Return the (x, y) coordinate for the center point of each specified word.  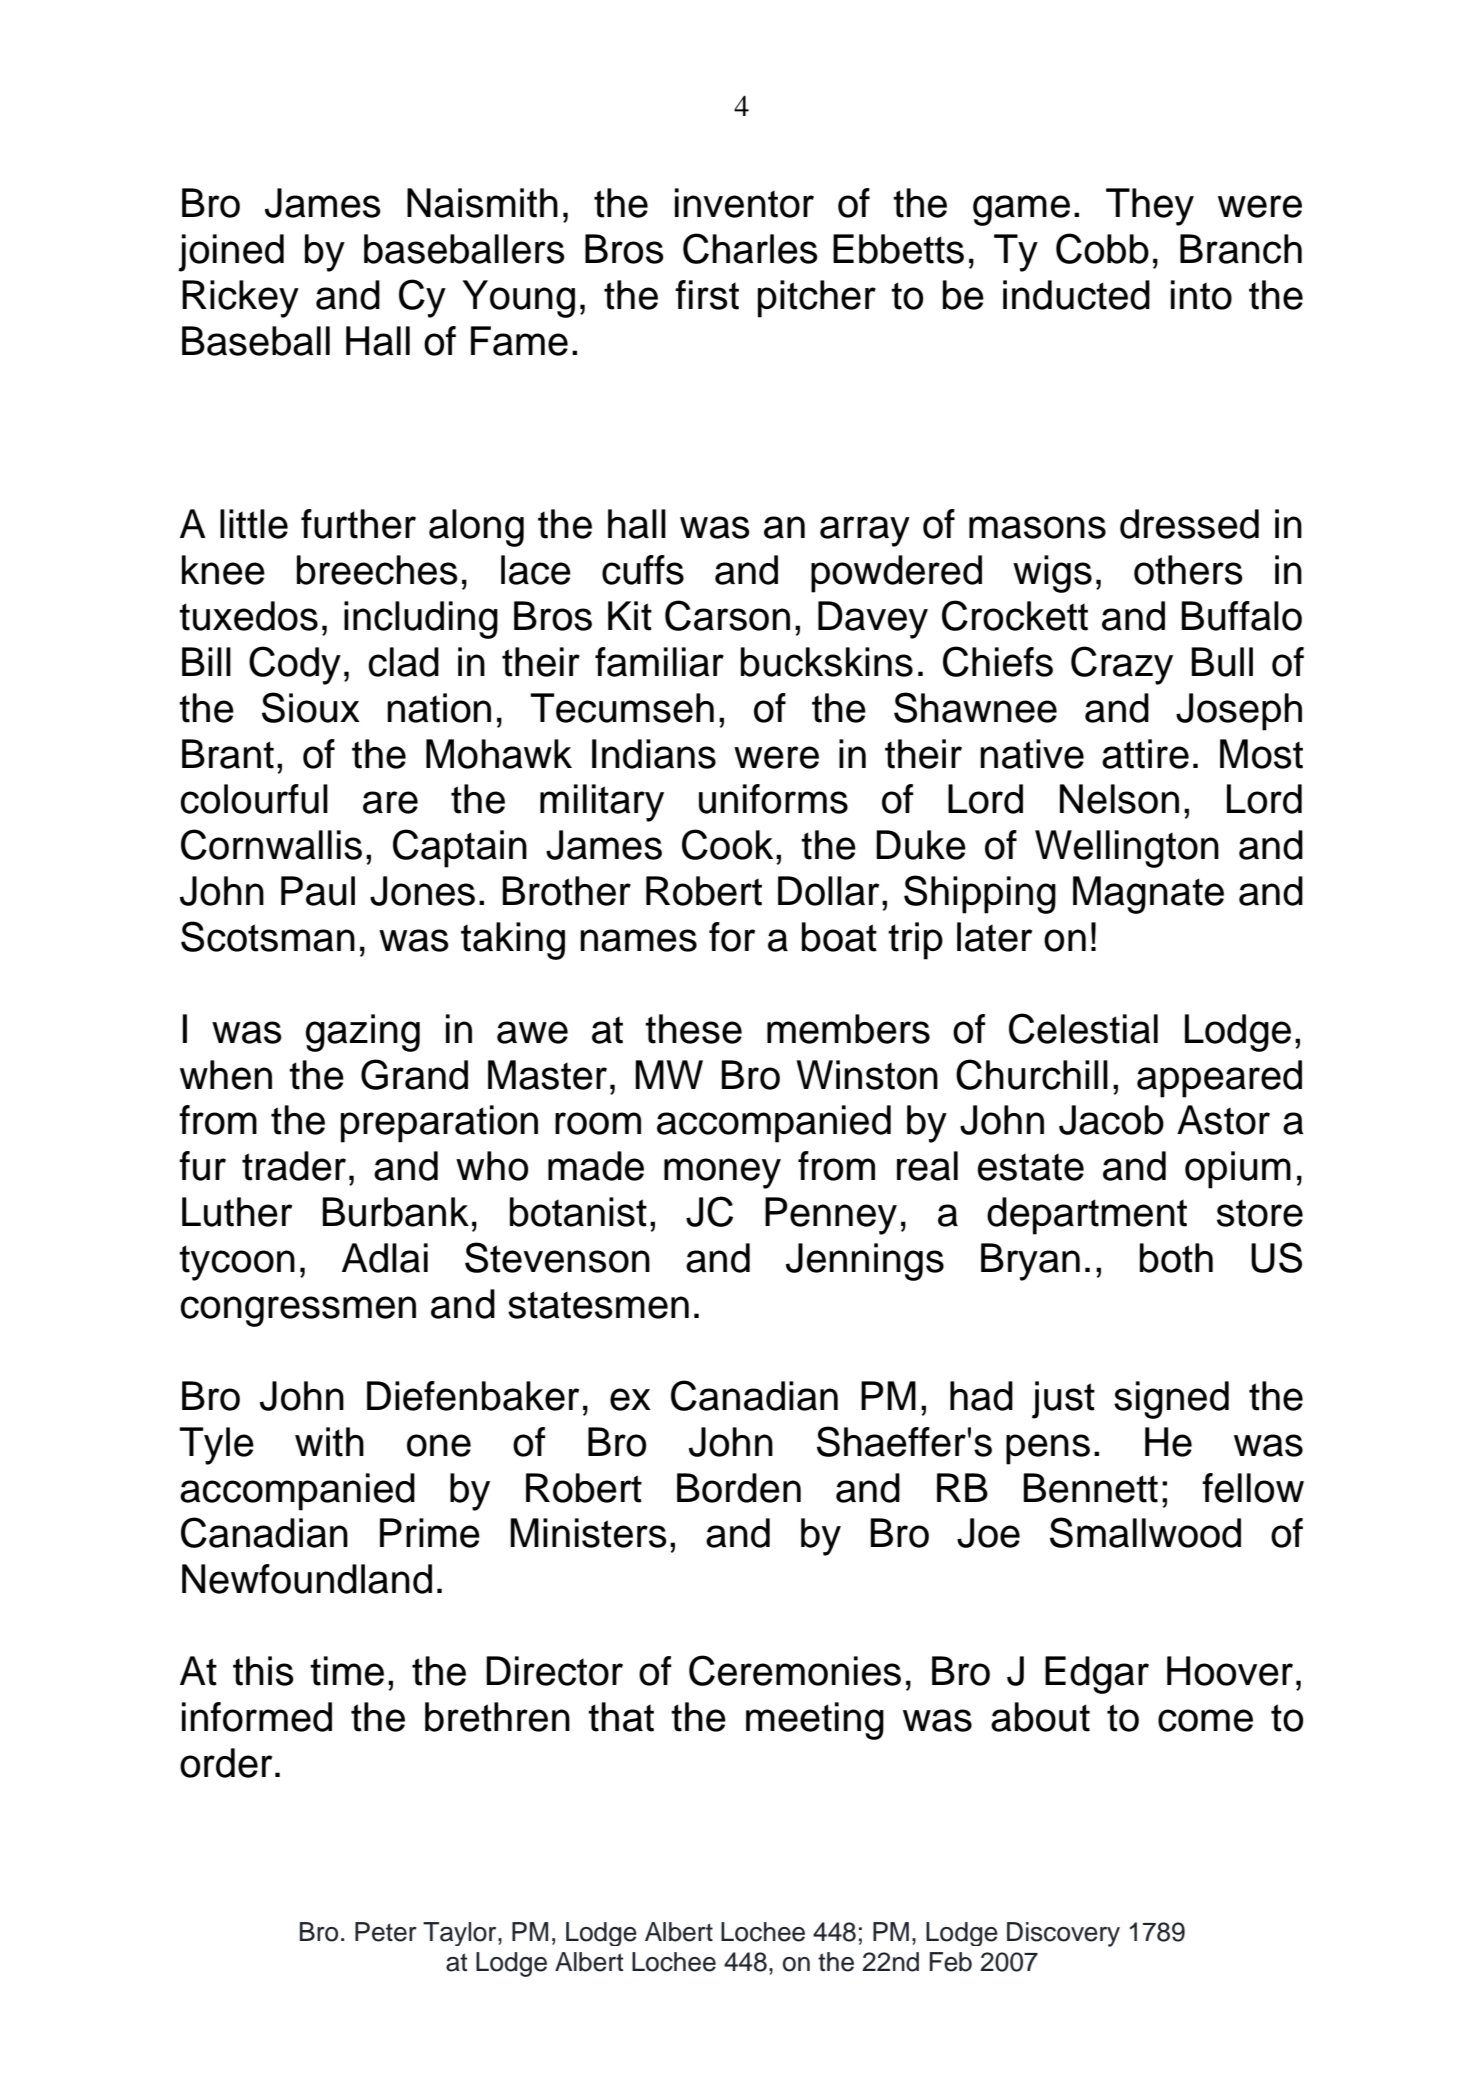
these (693, 1029)
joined (231, 253)
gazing (363, 1033)
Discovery (1063, 1934)
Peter (386, 1932)
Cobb (1102, 248)
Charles (750, 248)
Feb (951, 1962)
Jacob (1111, 1120)
